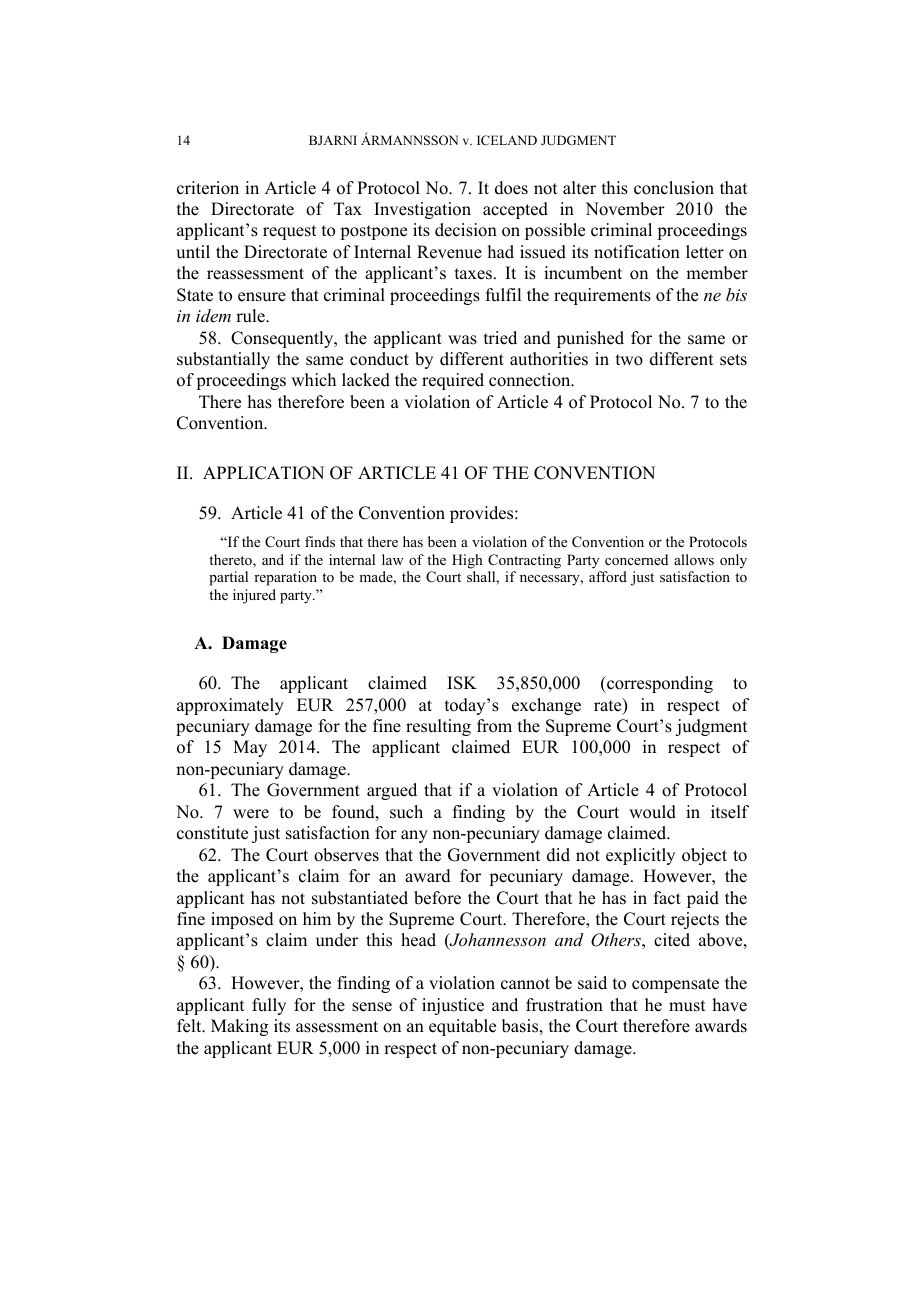 The image size is (924, 1308). I want to click on ICELAND, so click(507, 140).
